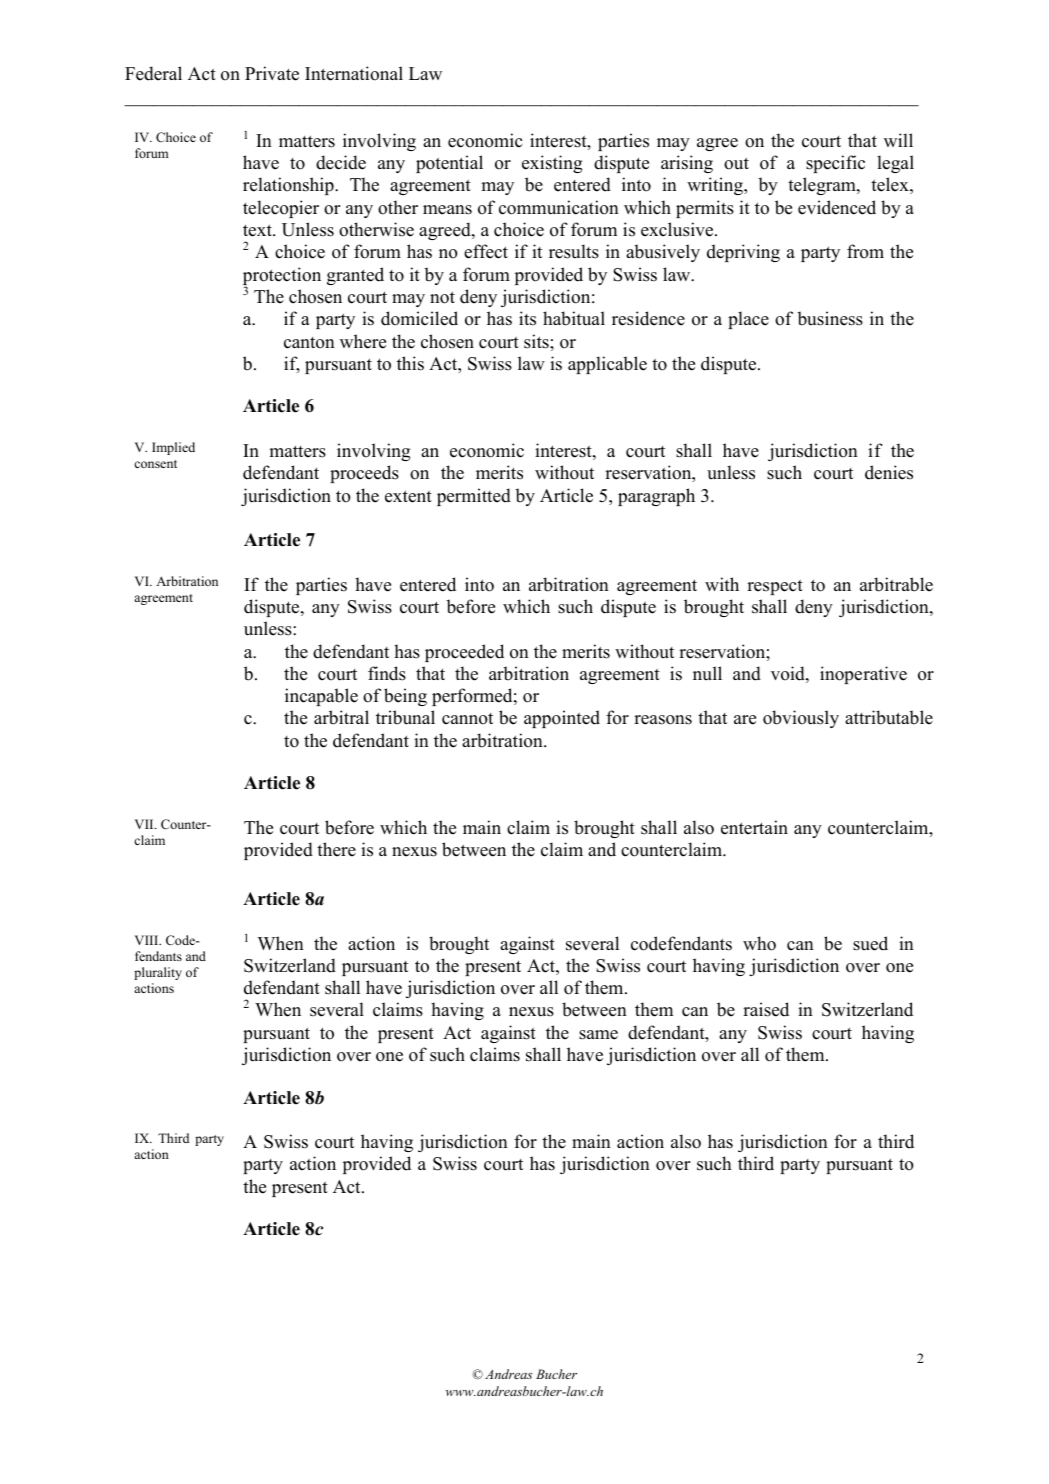 This screenshot has height=1484, width=1049. What do you see at coordinates (598, 1035) in the screenshot?
I see `same` at bounding box center [598, 1035].
